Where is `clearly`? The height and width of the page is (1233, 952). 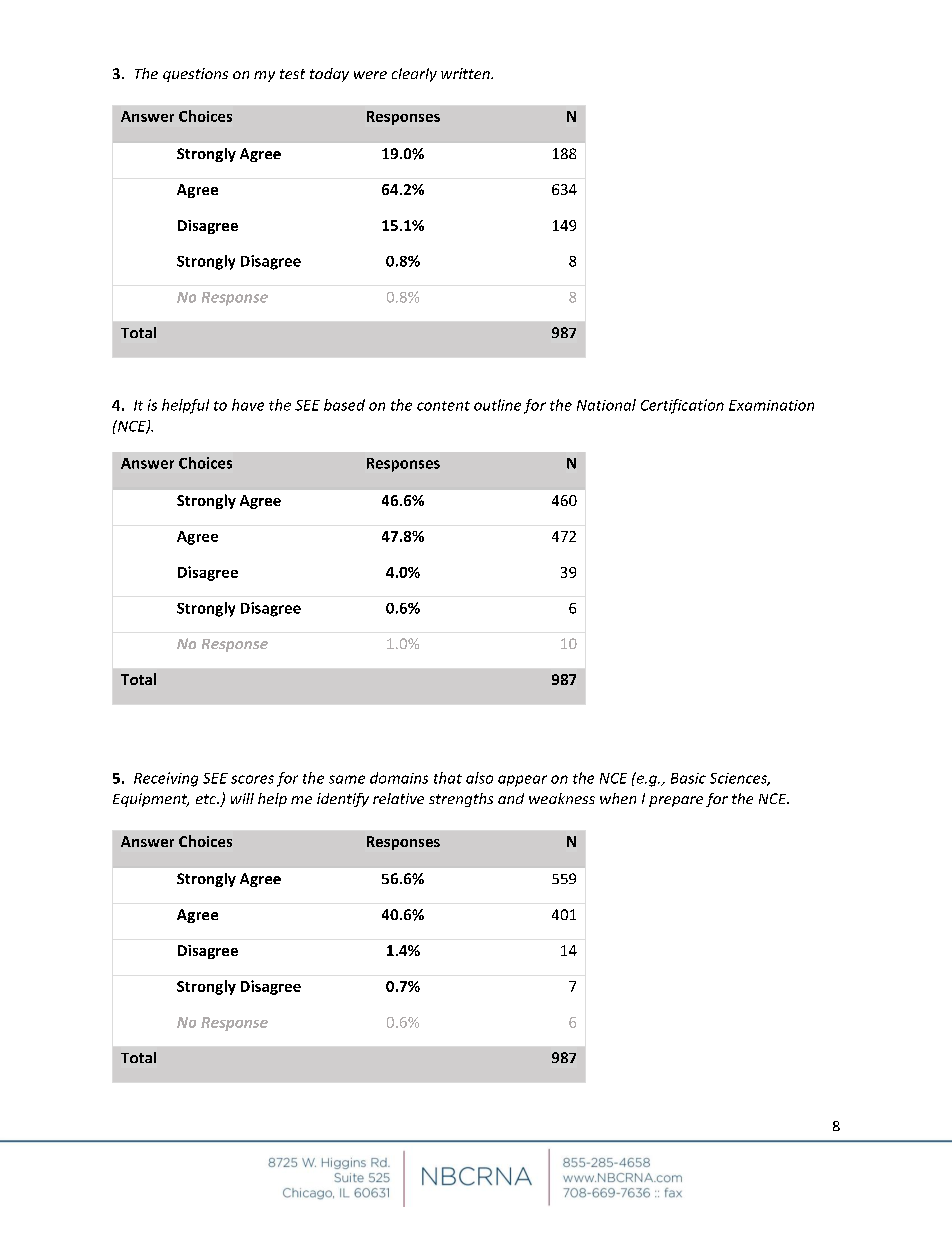
clearly is located at coordinates (414, 75).
